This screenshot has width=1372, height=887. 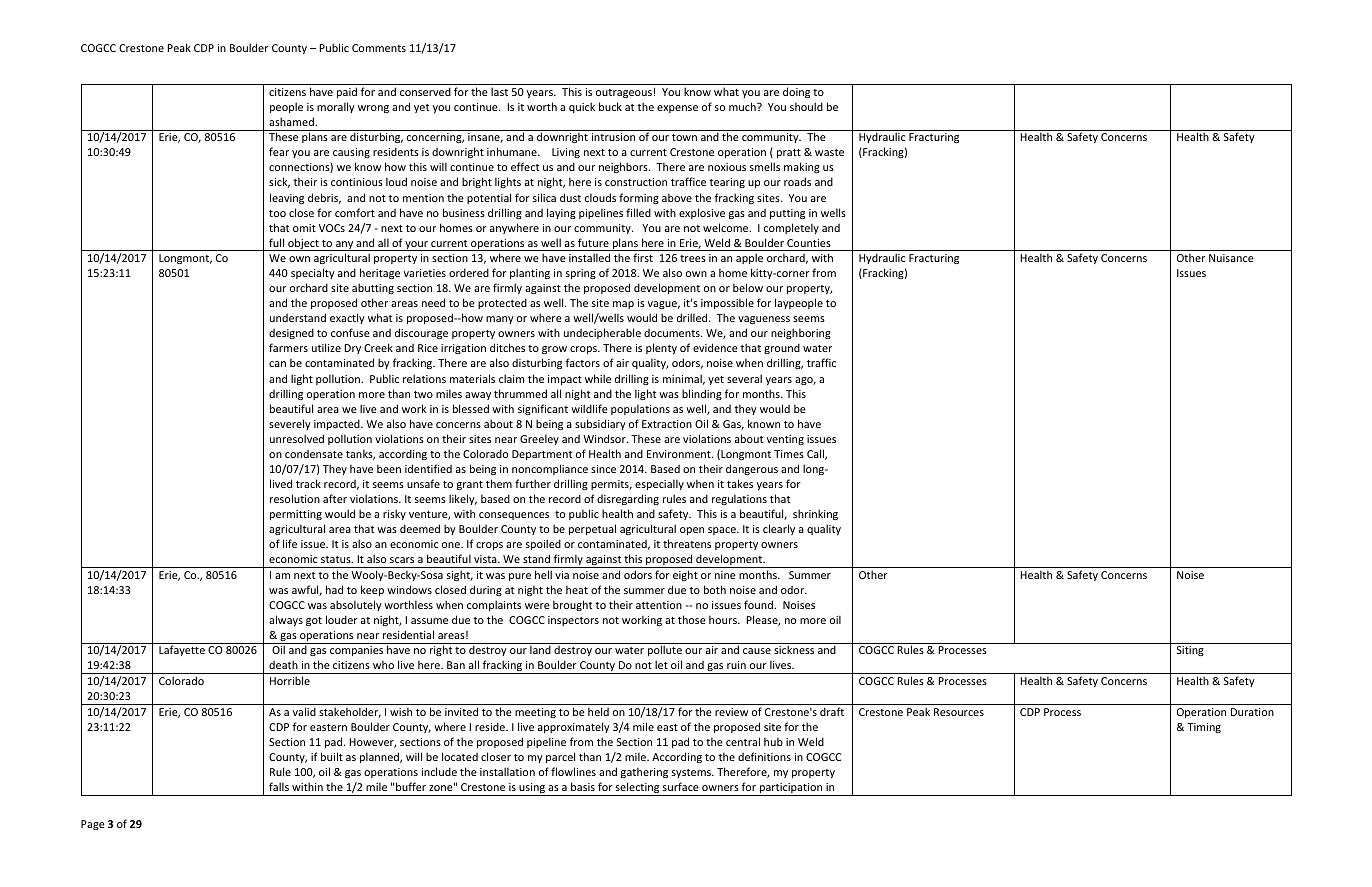 What do you see at coordinates (681, 786) in the screenshot?
I see `surface` at bounding box center [681, 786].
